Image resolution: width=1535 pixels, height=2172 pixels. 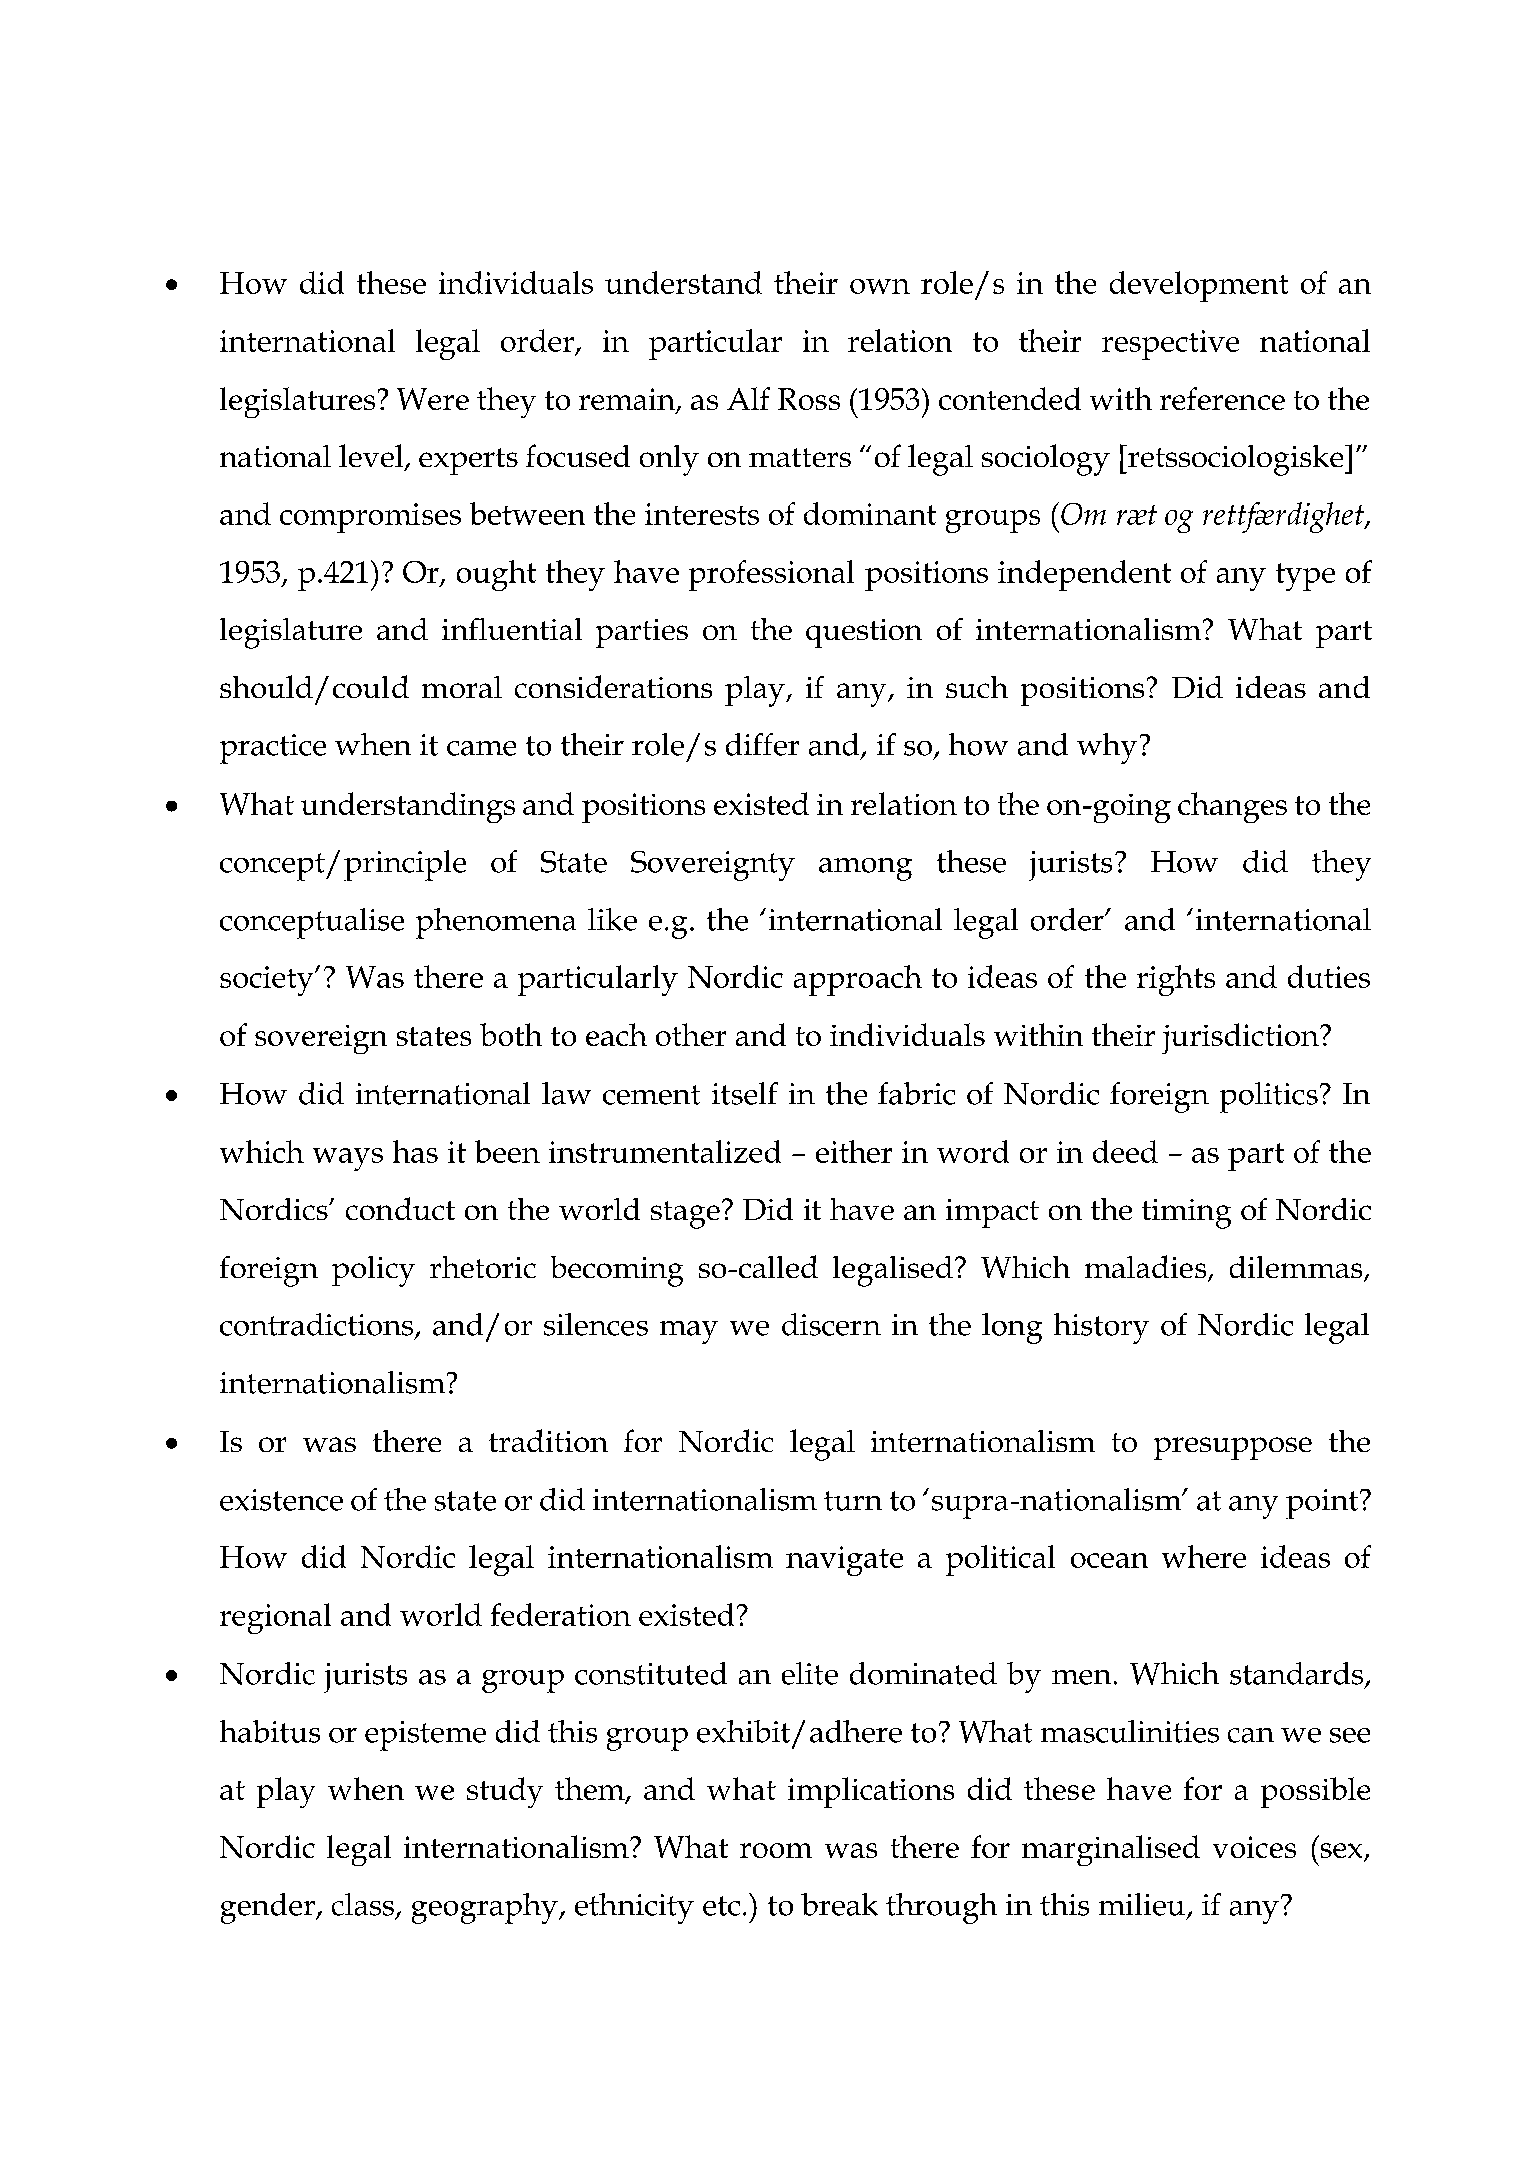 What do you see at coordinates (415, 1151) in the document?
I see `has` at bounding box center [415, 1151].
